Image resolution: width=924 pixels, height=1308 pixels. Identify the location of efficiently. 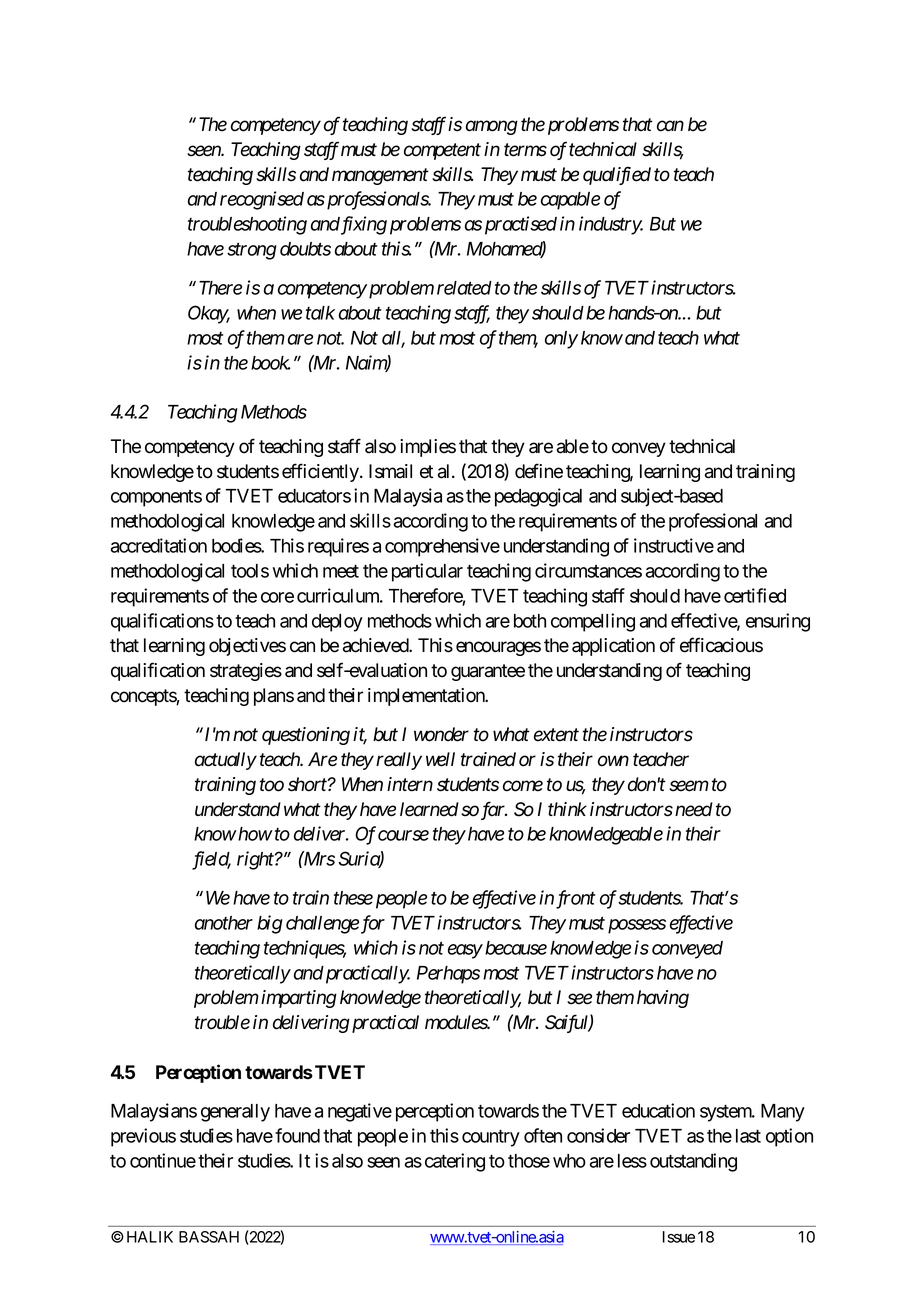
(321, 472).
